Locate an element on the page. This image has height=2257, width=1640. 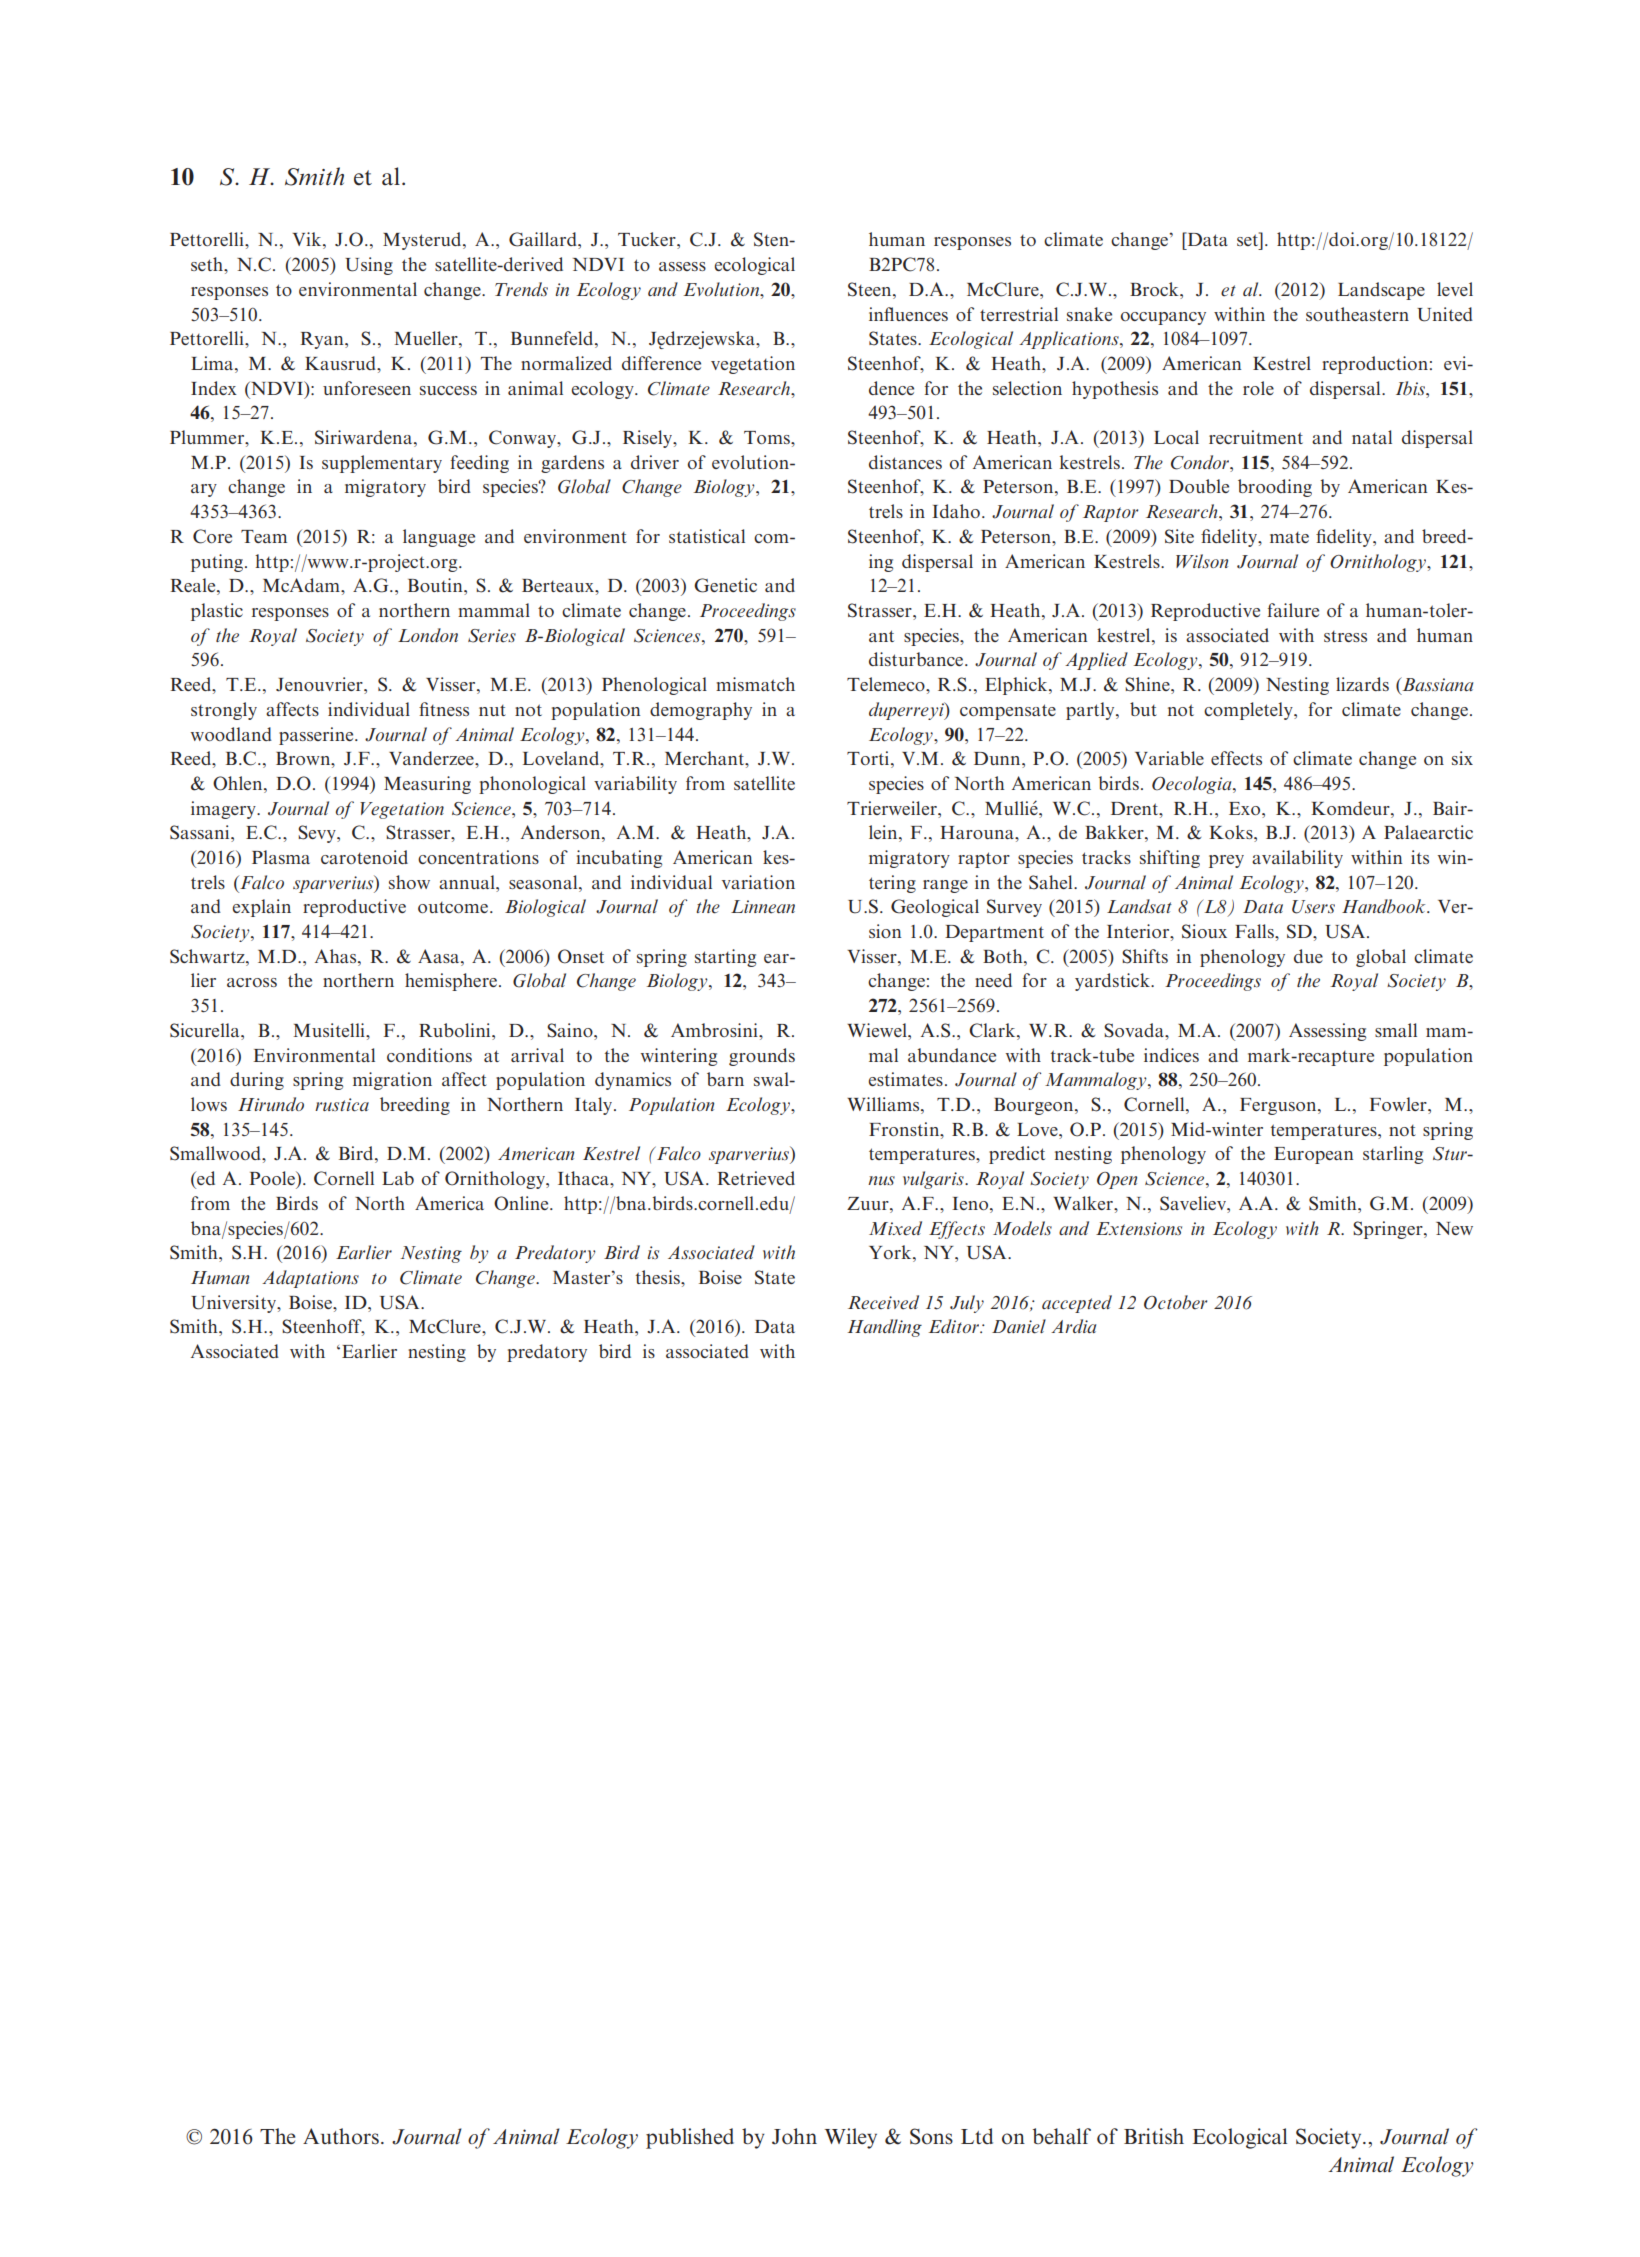
southeastern is located at coordinates (1357, 314).
